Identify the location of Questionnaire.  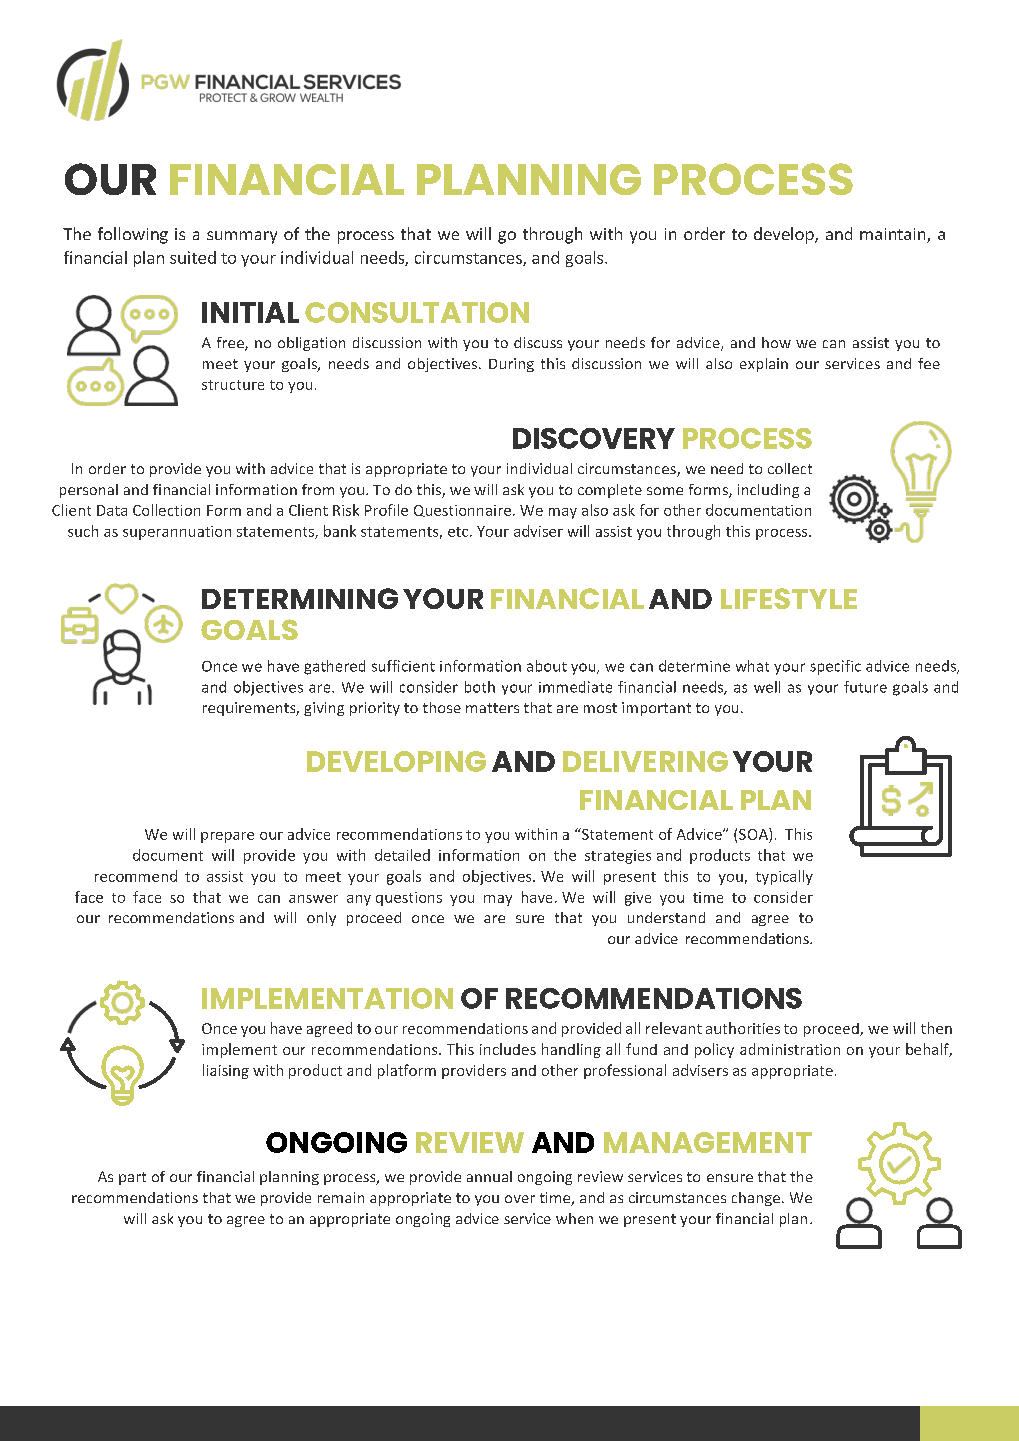
(464, 511).
